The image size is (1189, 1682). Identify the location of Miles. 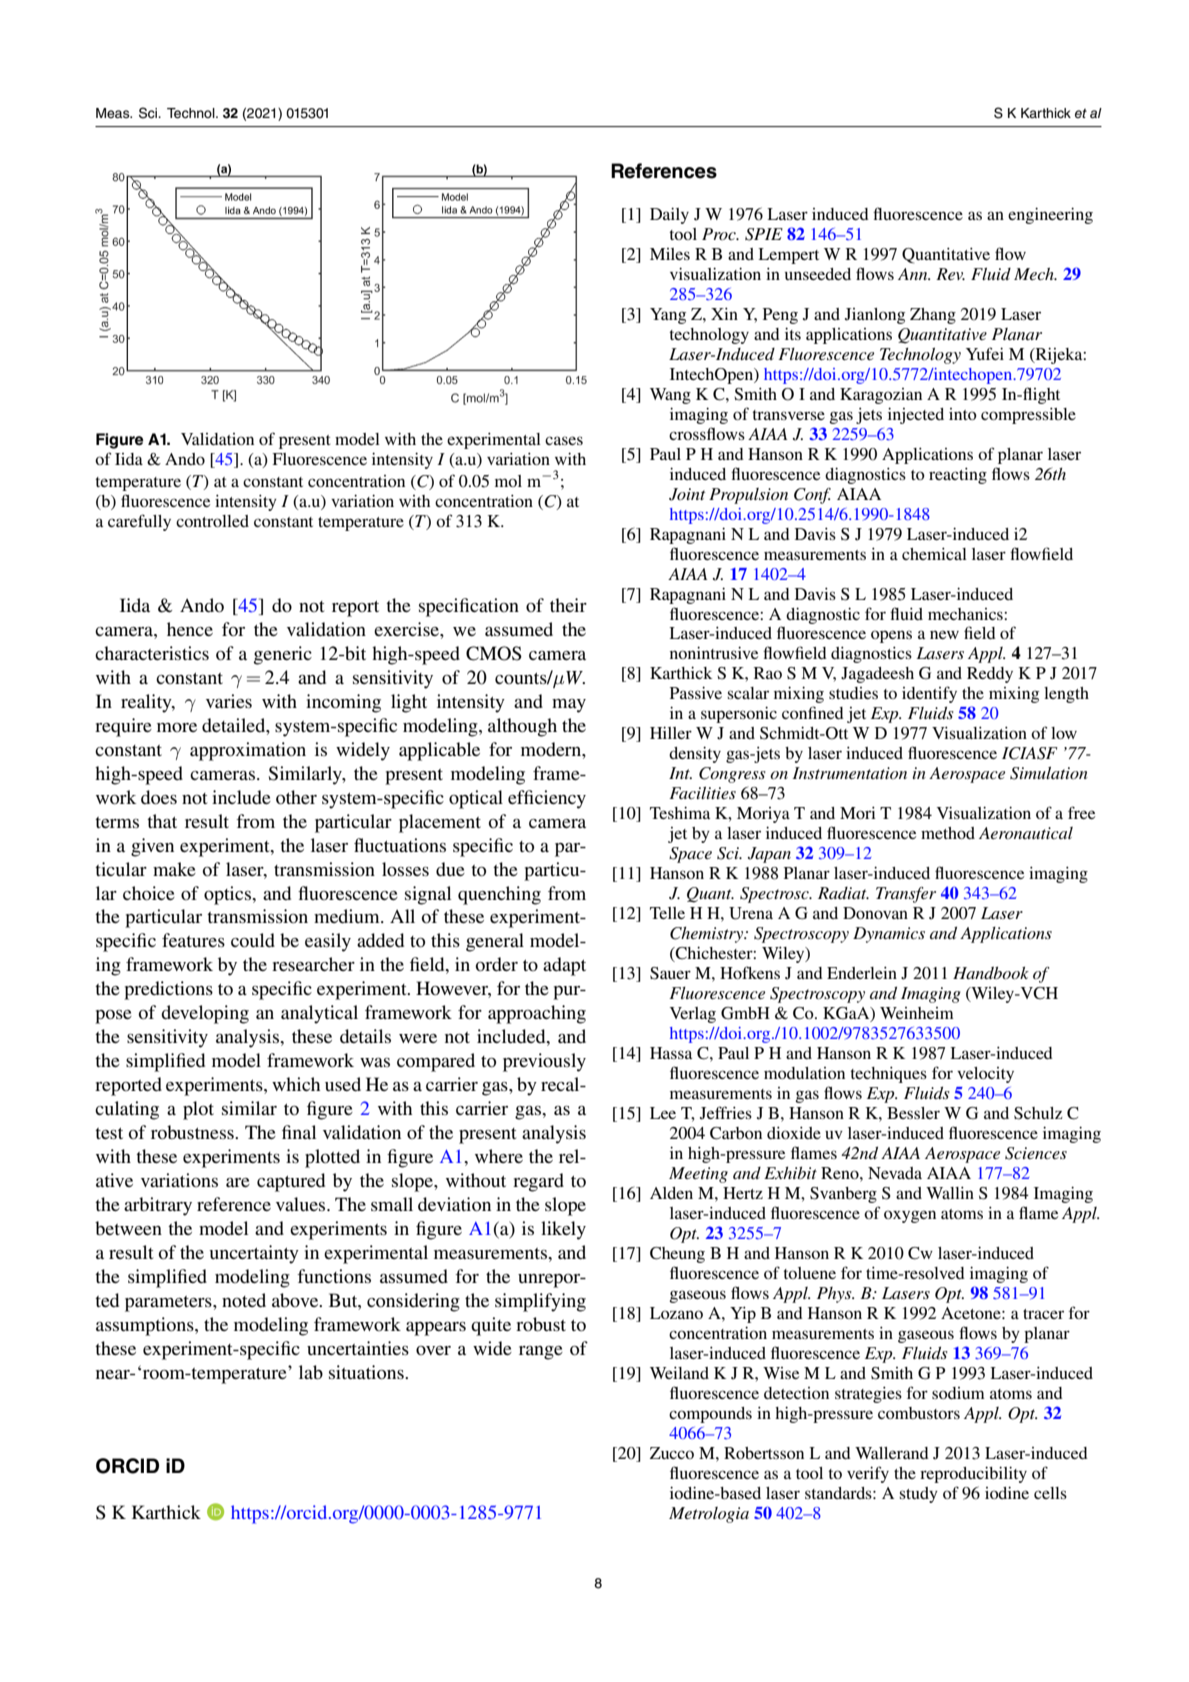
(670, 254).
